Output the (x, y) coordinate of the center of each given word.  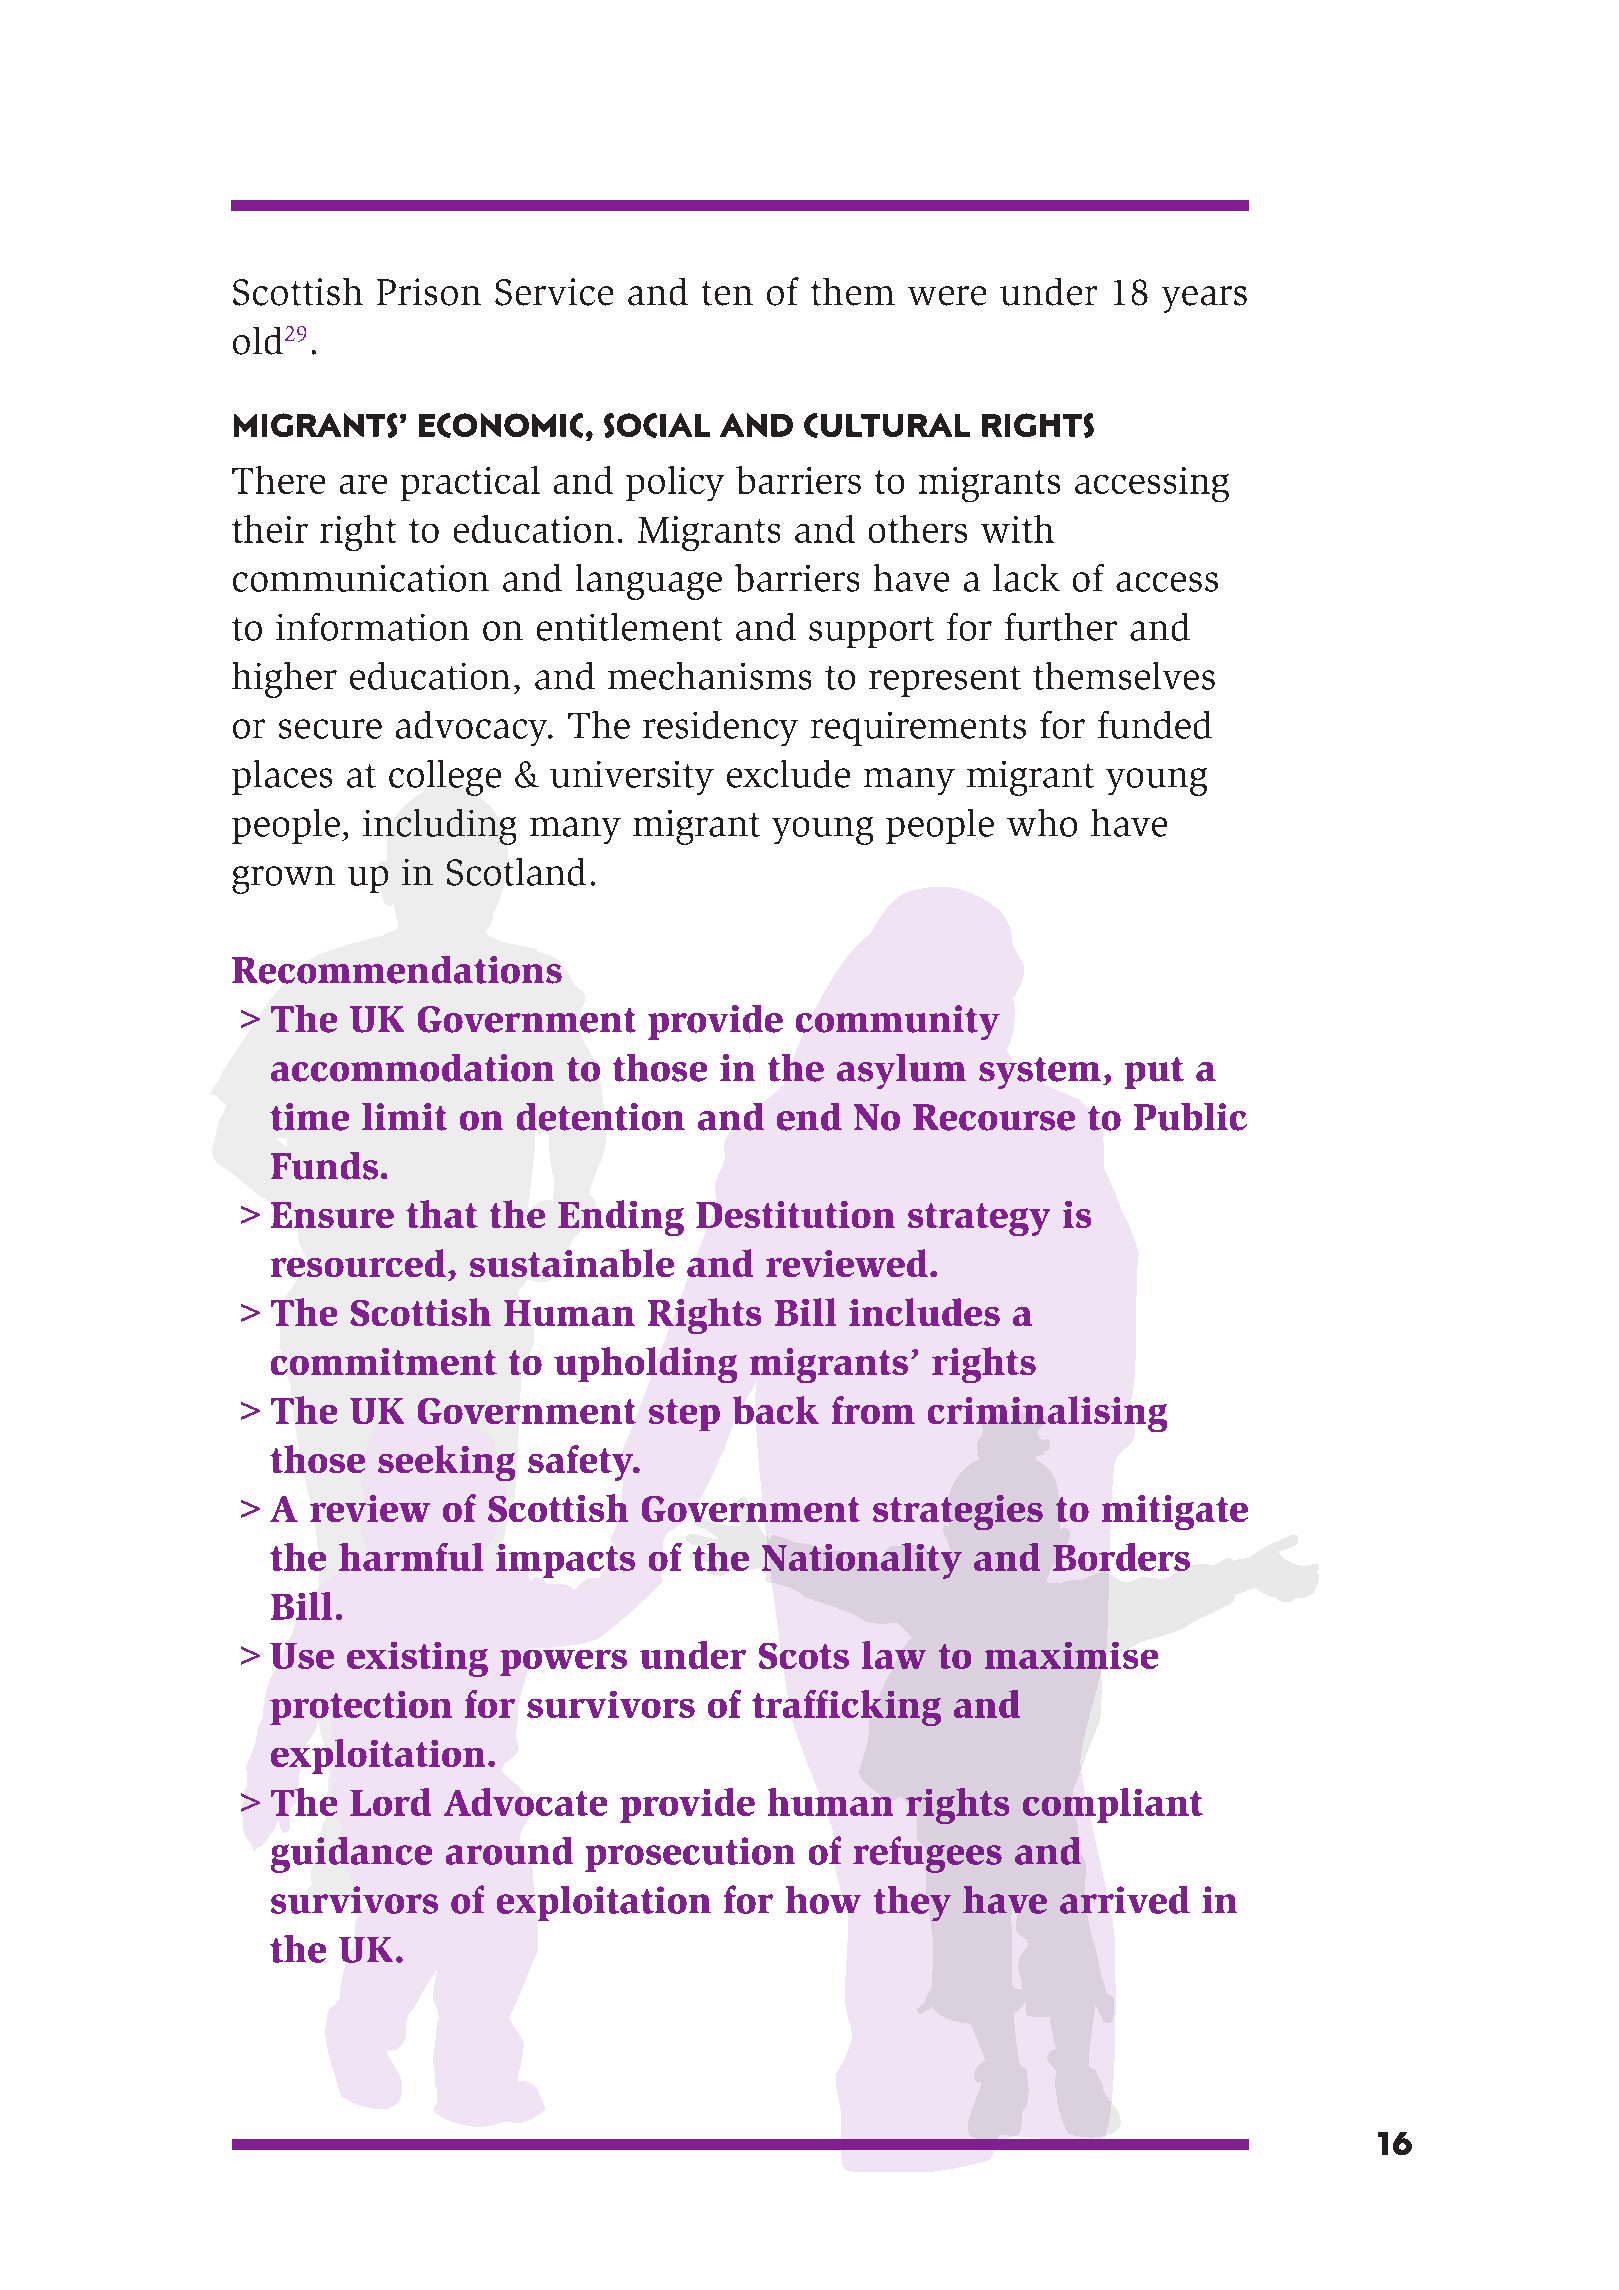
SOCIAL (657, 425)
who (1042, 823)
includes (924, 1312)
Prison (429, 292)
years (1204, 299)
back (776, 1410)
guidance (351, 1855)
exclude (788, 774)
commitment (384, 1361)
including (439, 827)
